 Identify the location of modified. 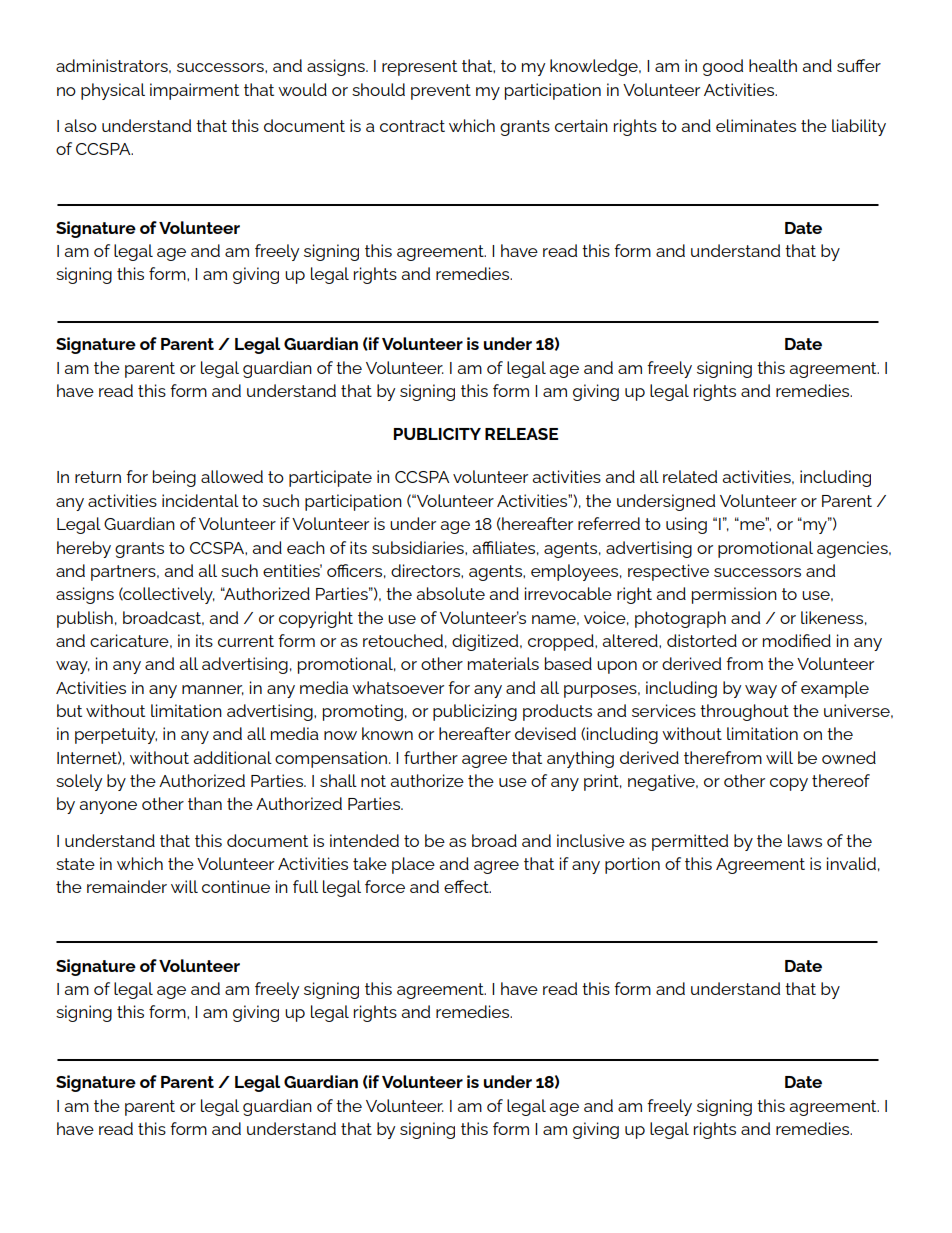
(797, 640).
